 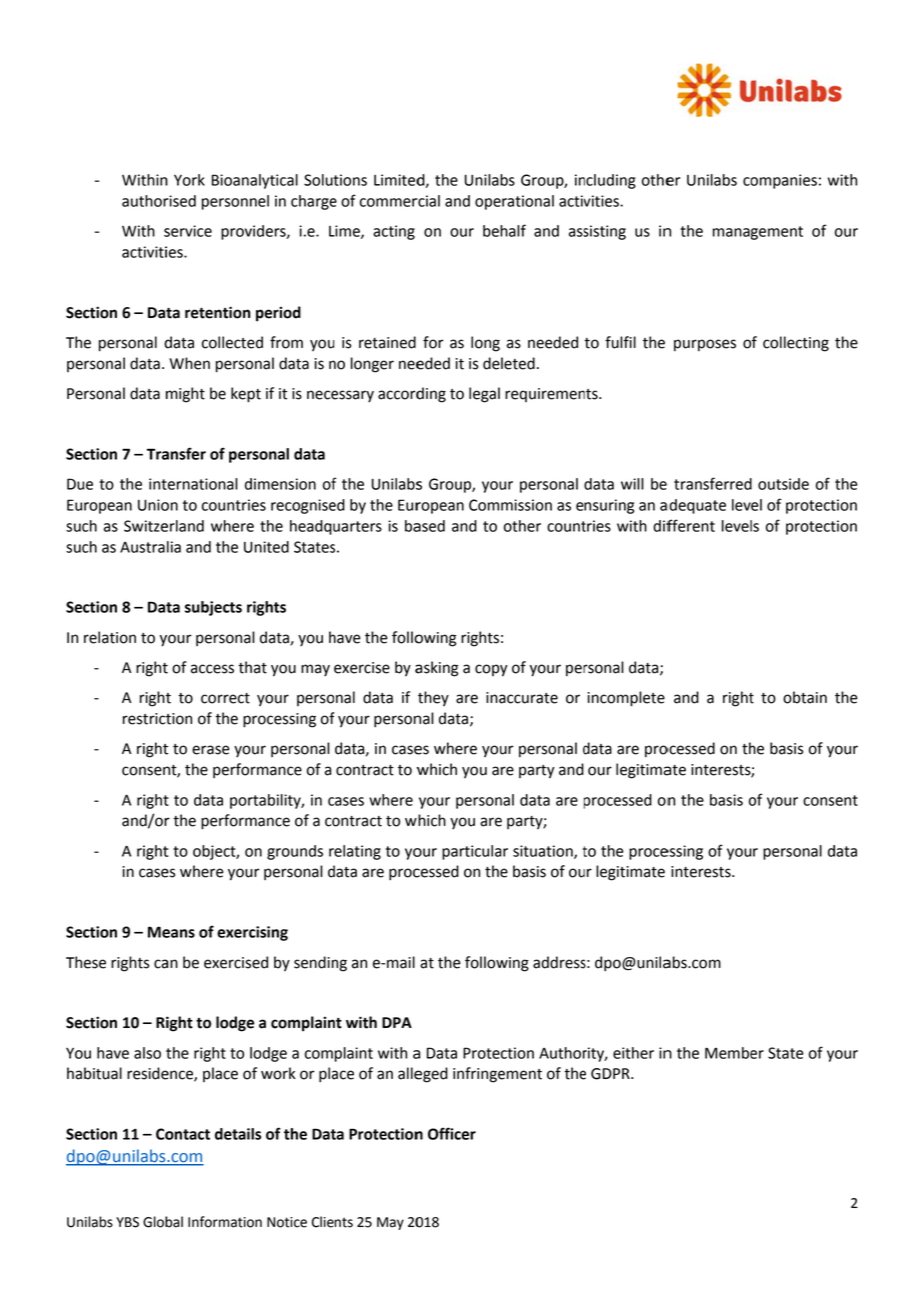 What do you see at coordinates (400, 181) in the document?
I see `Limited` at bounding box center [400, 181].
